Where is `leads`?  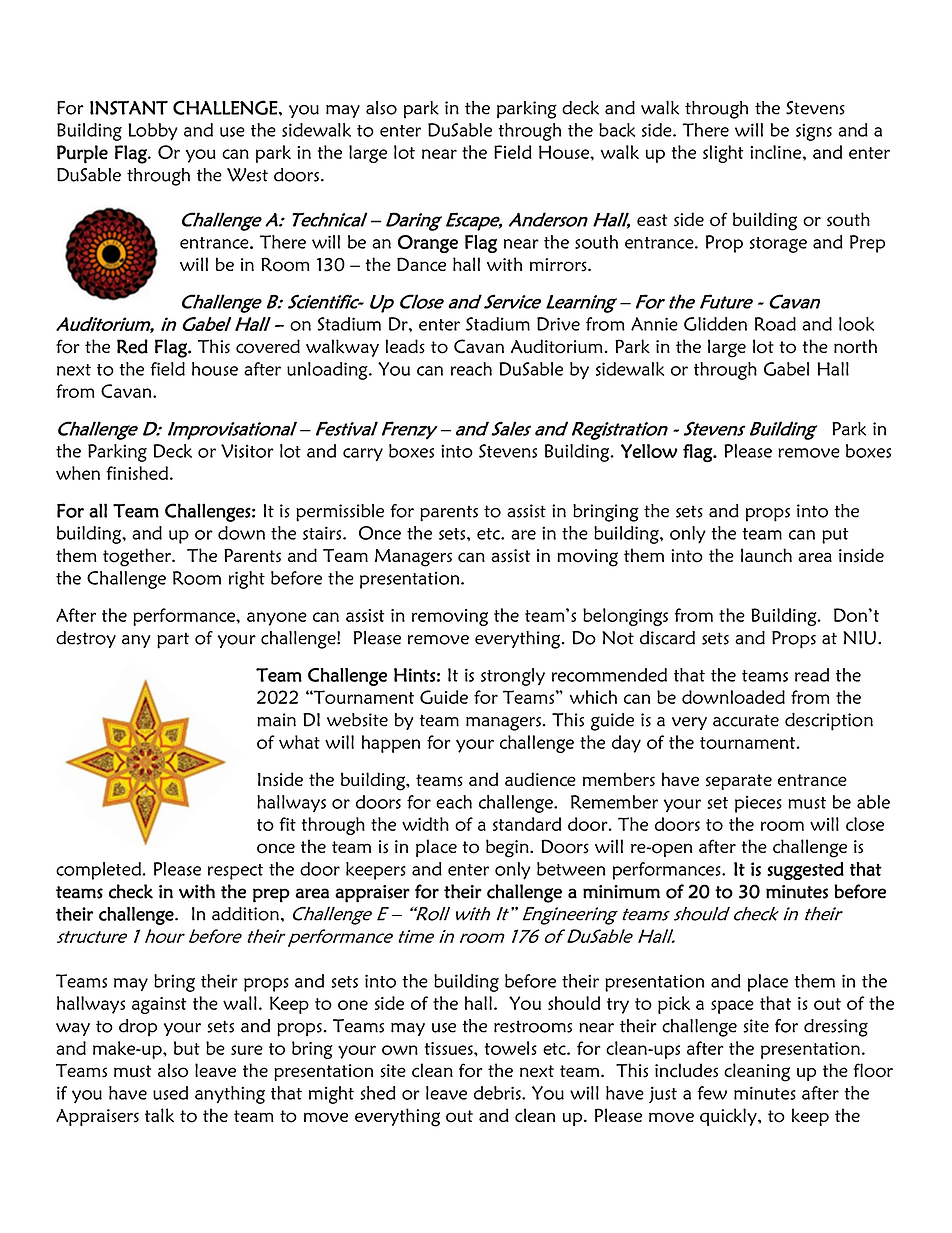 leads is located at coordinates (405, 346).
